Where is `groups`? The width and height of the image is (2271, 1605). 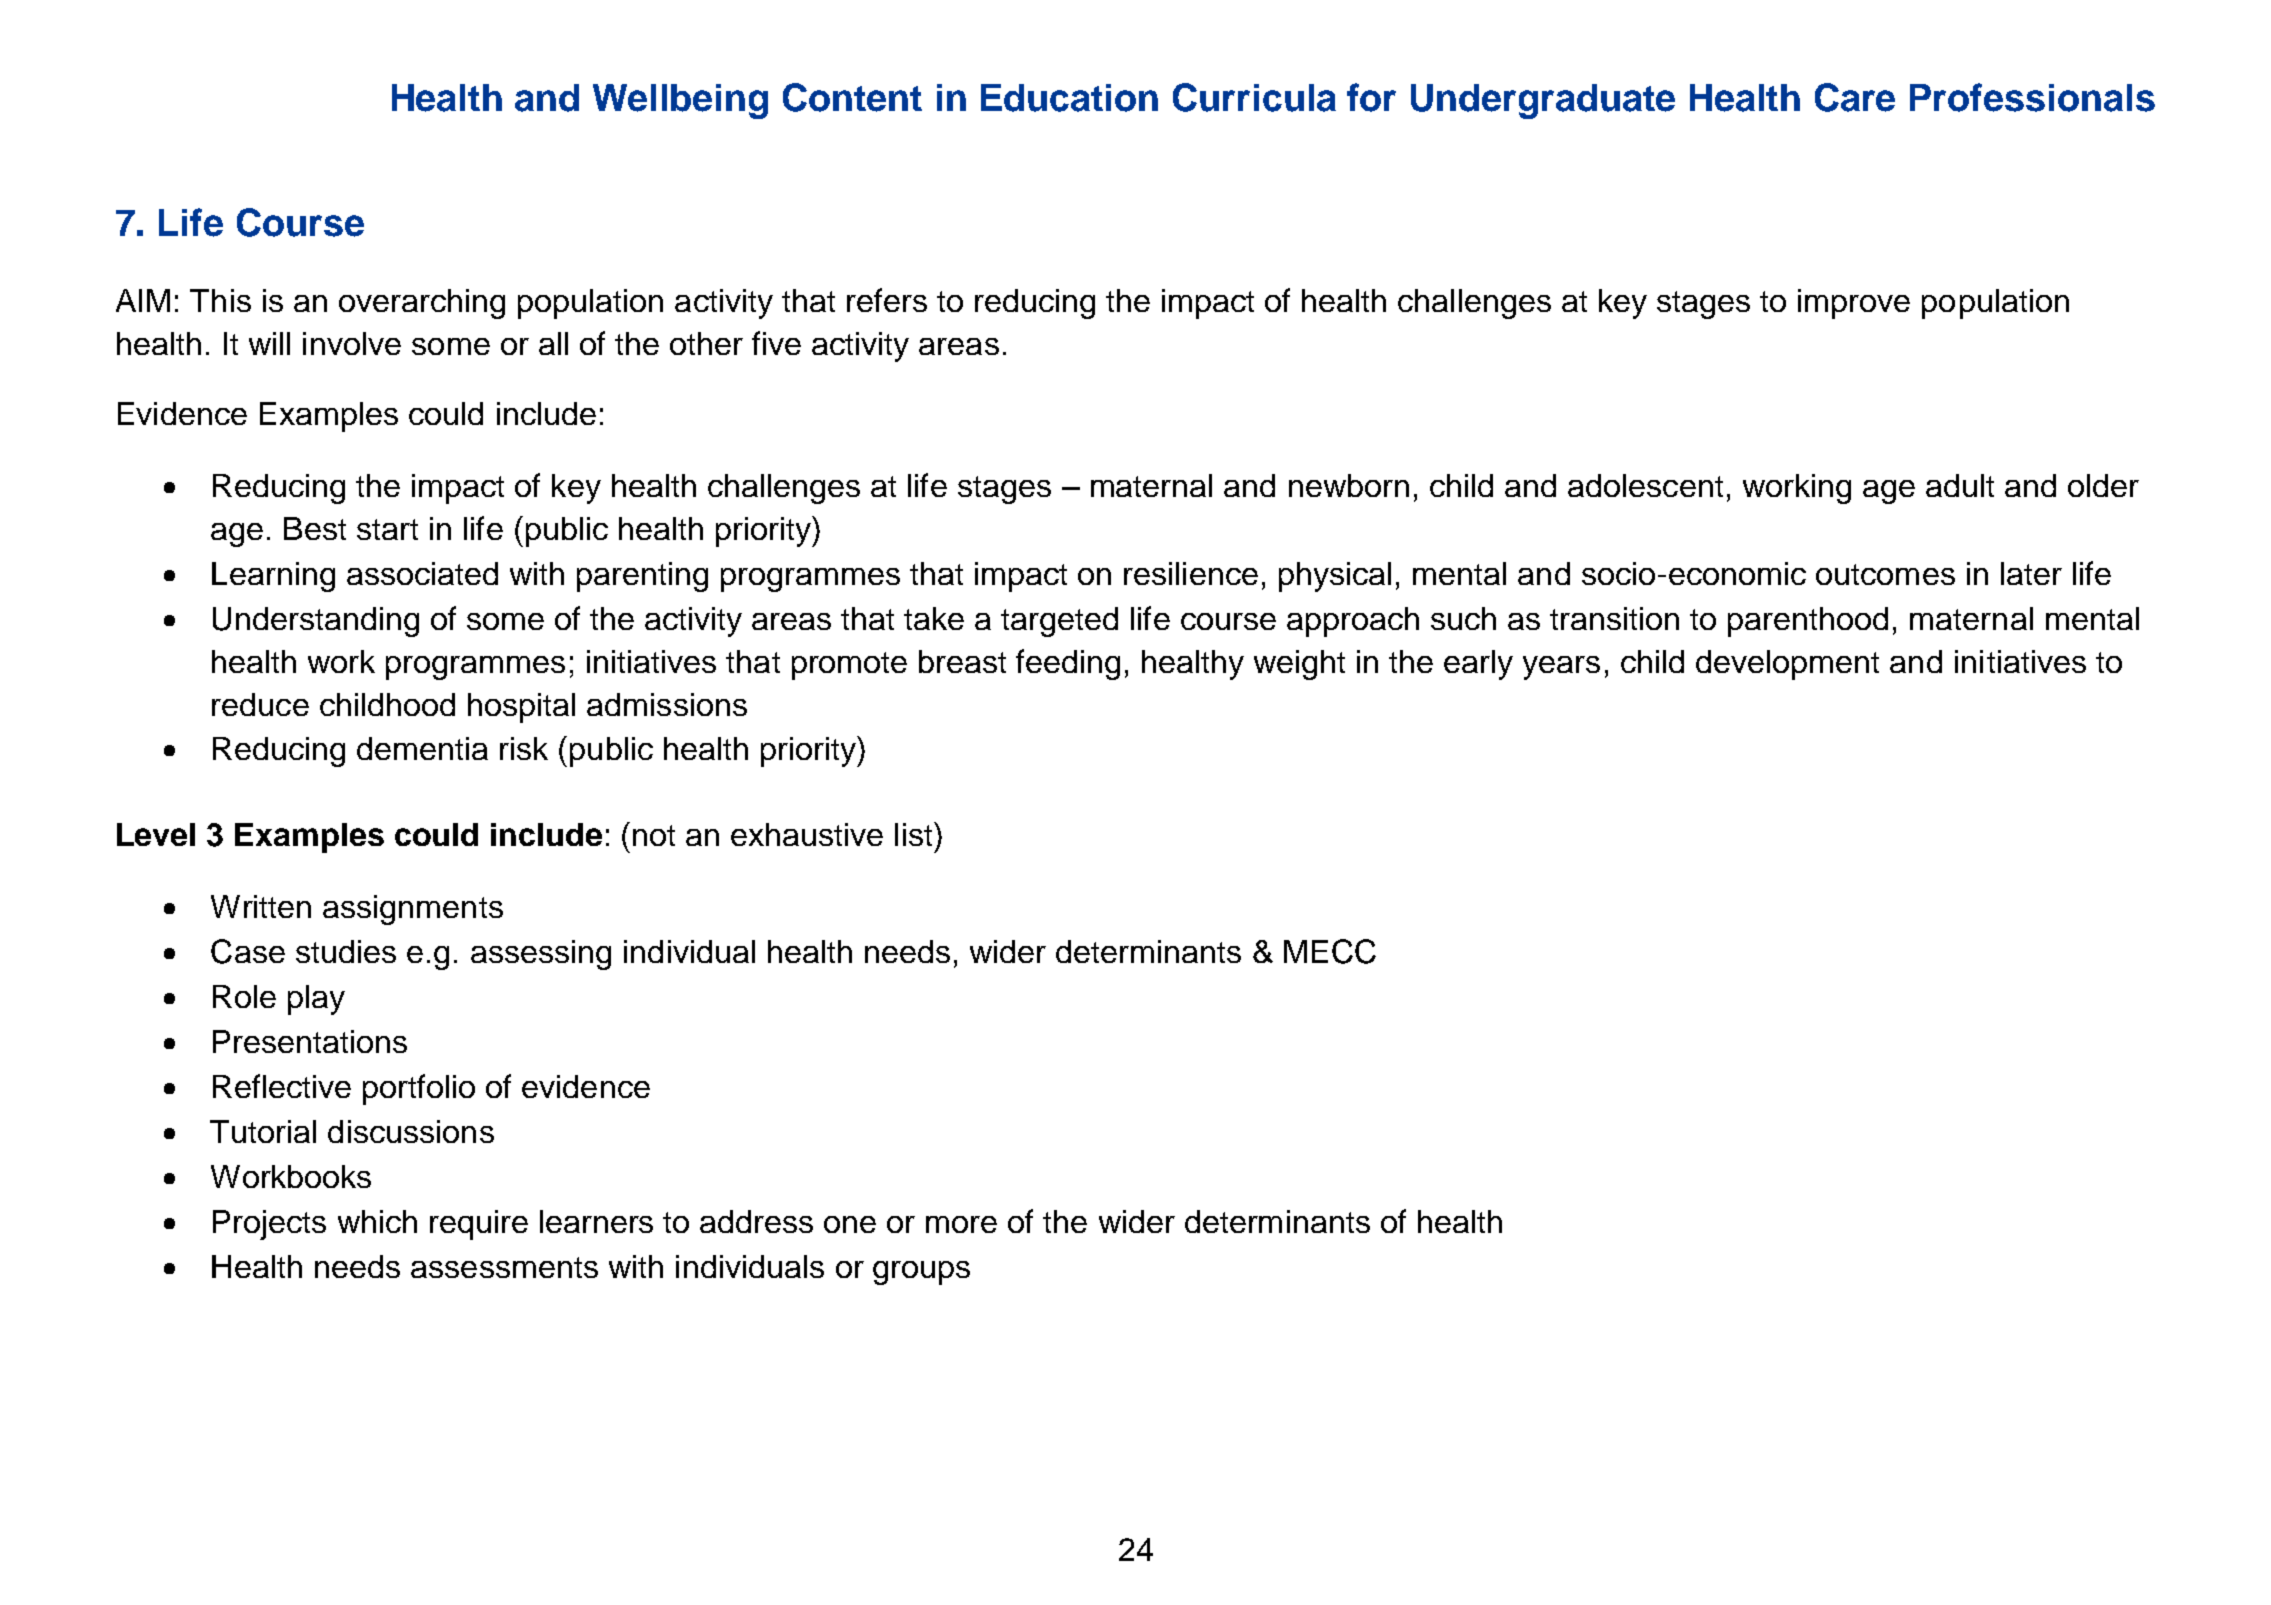
groups is located at coordinates (921, 1273).
